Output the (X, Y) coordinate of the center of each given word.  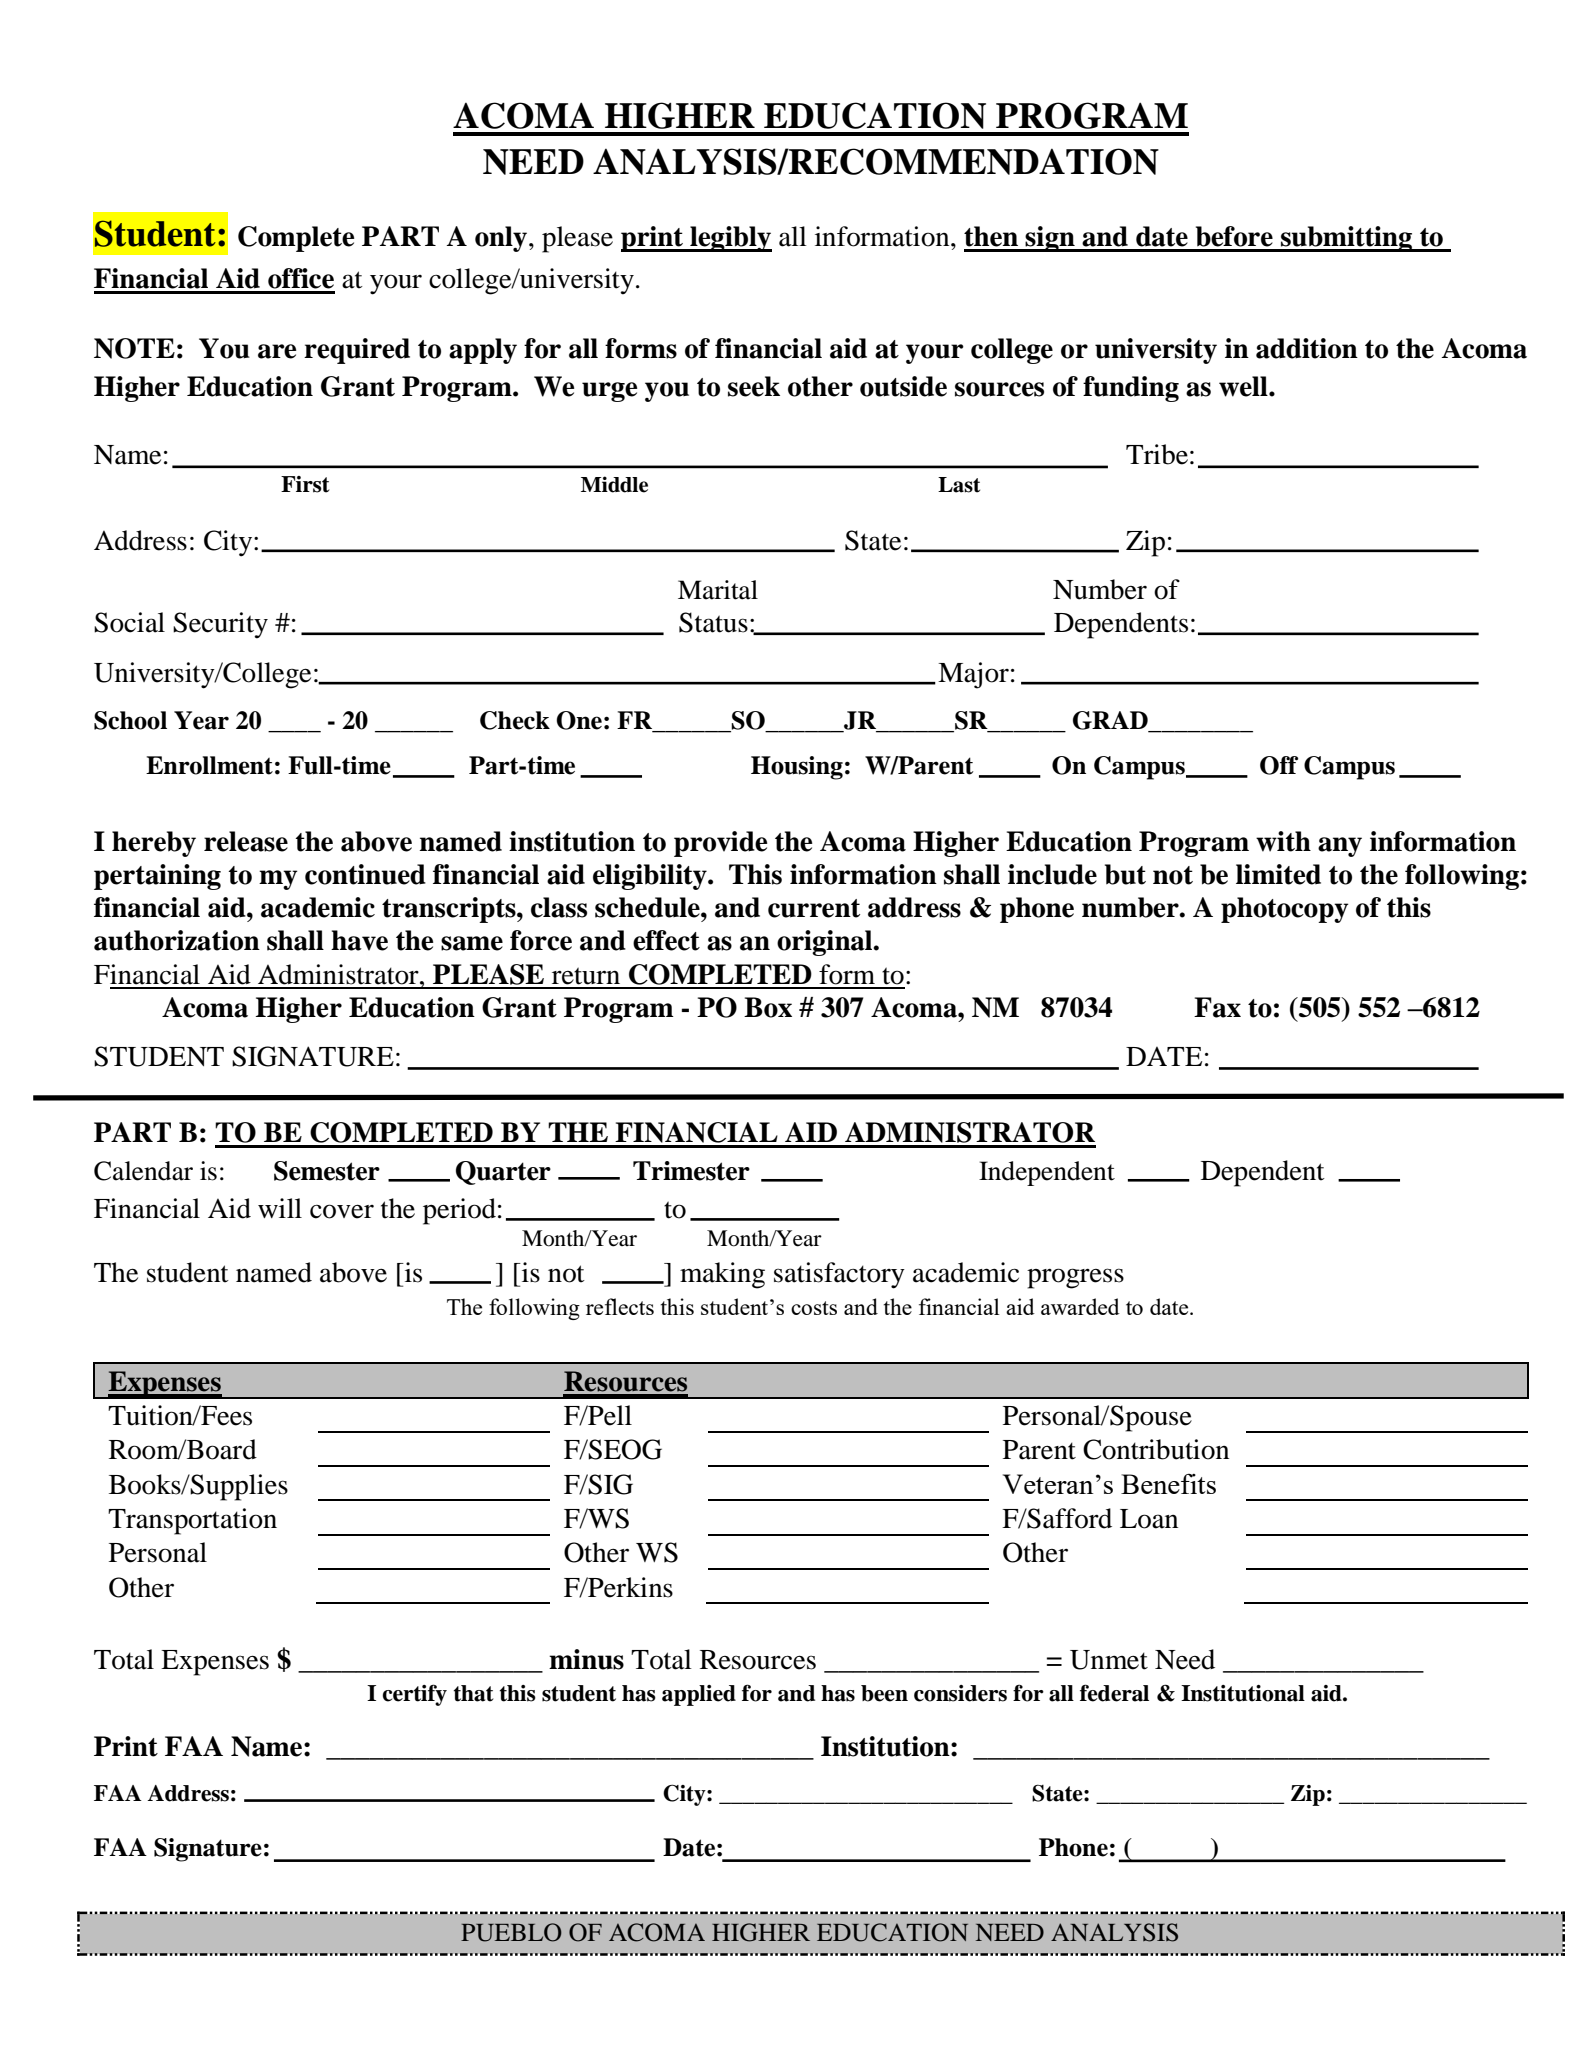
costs (814, 1308)
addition (1307, 348)
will (280, 1208)
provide (721, 844)
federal (1114, 1693)
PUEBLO (511, 1932)
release (246, 841)
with (1283, 841)
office (301, 278)
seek (754, 386)
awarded (1080, 1306)
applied (699, 1695)
